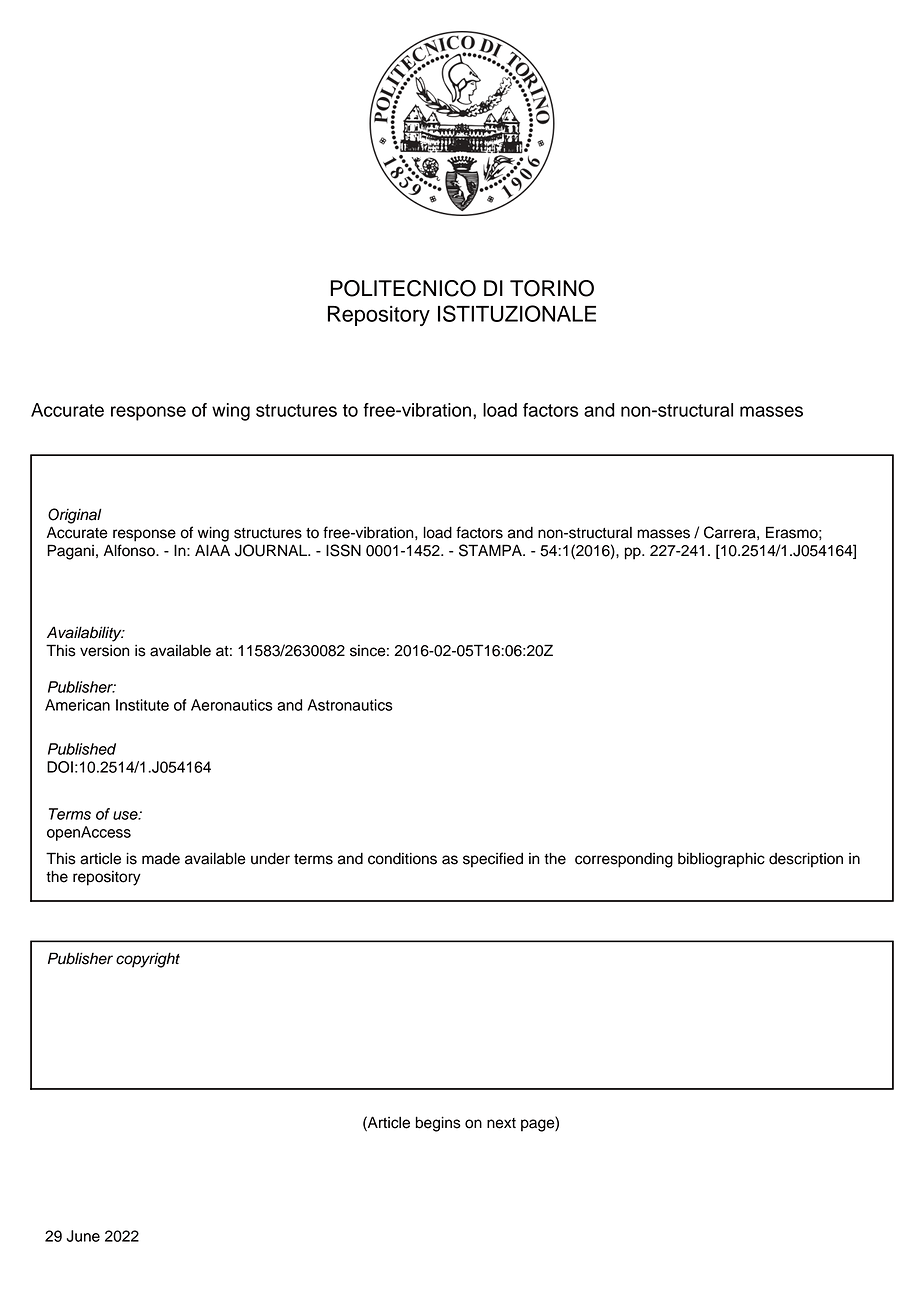  Describe the element at coordinates (438, 1124) in the screenshot. I see `begins` at that location.
